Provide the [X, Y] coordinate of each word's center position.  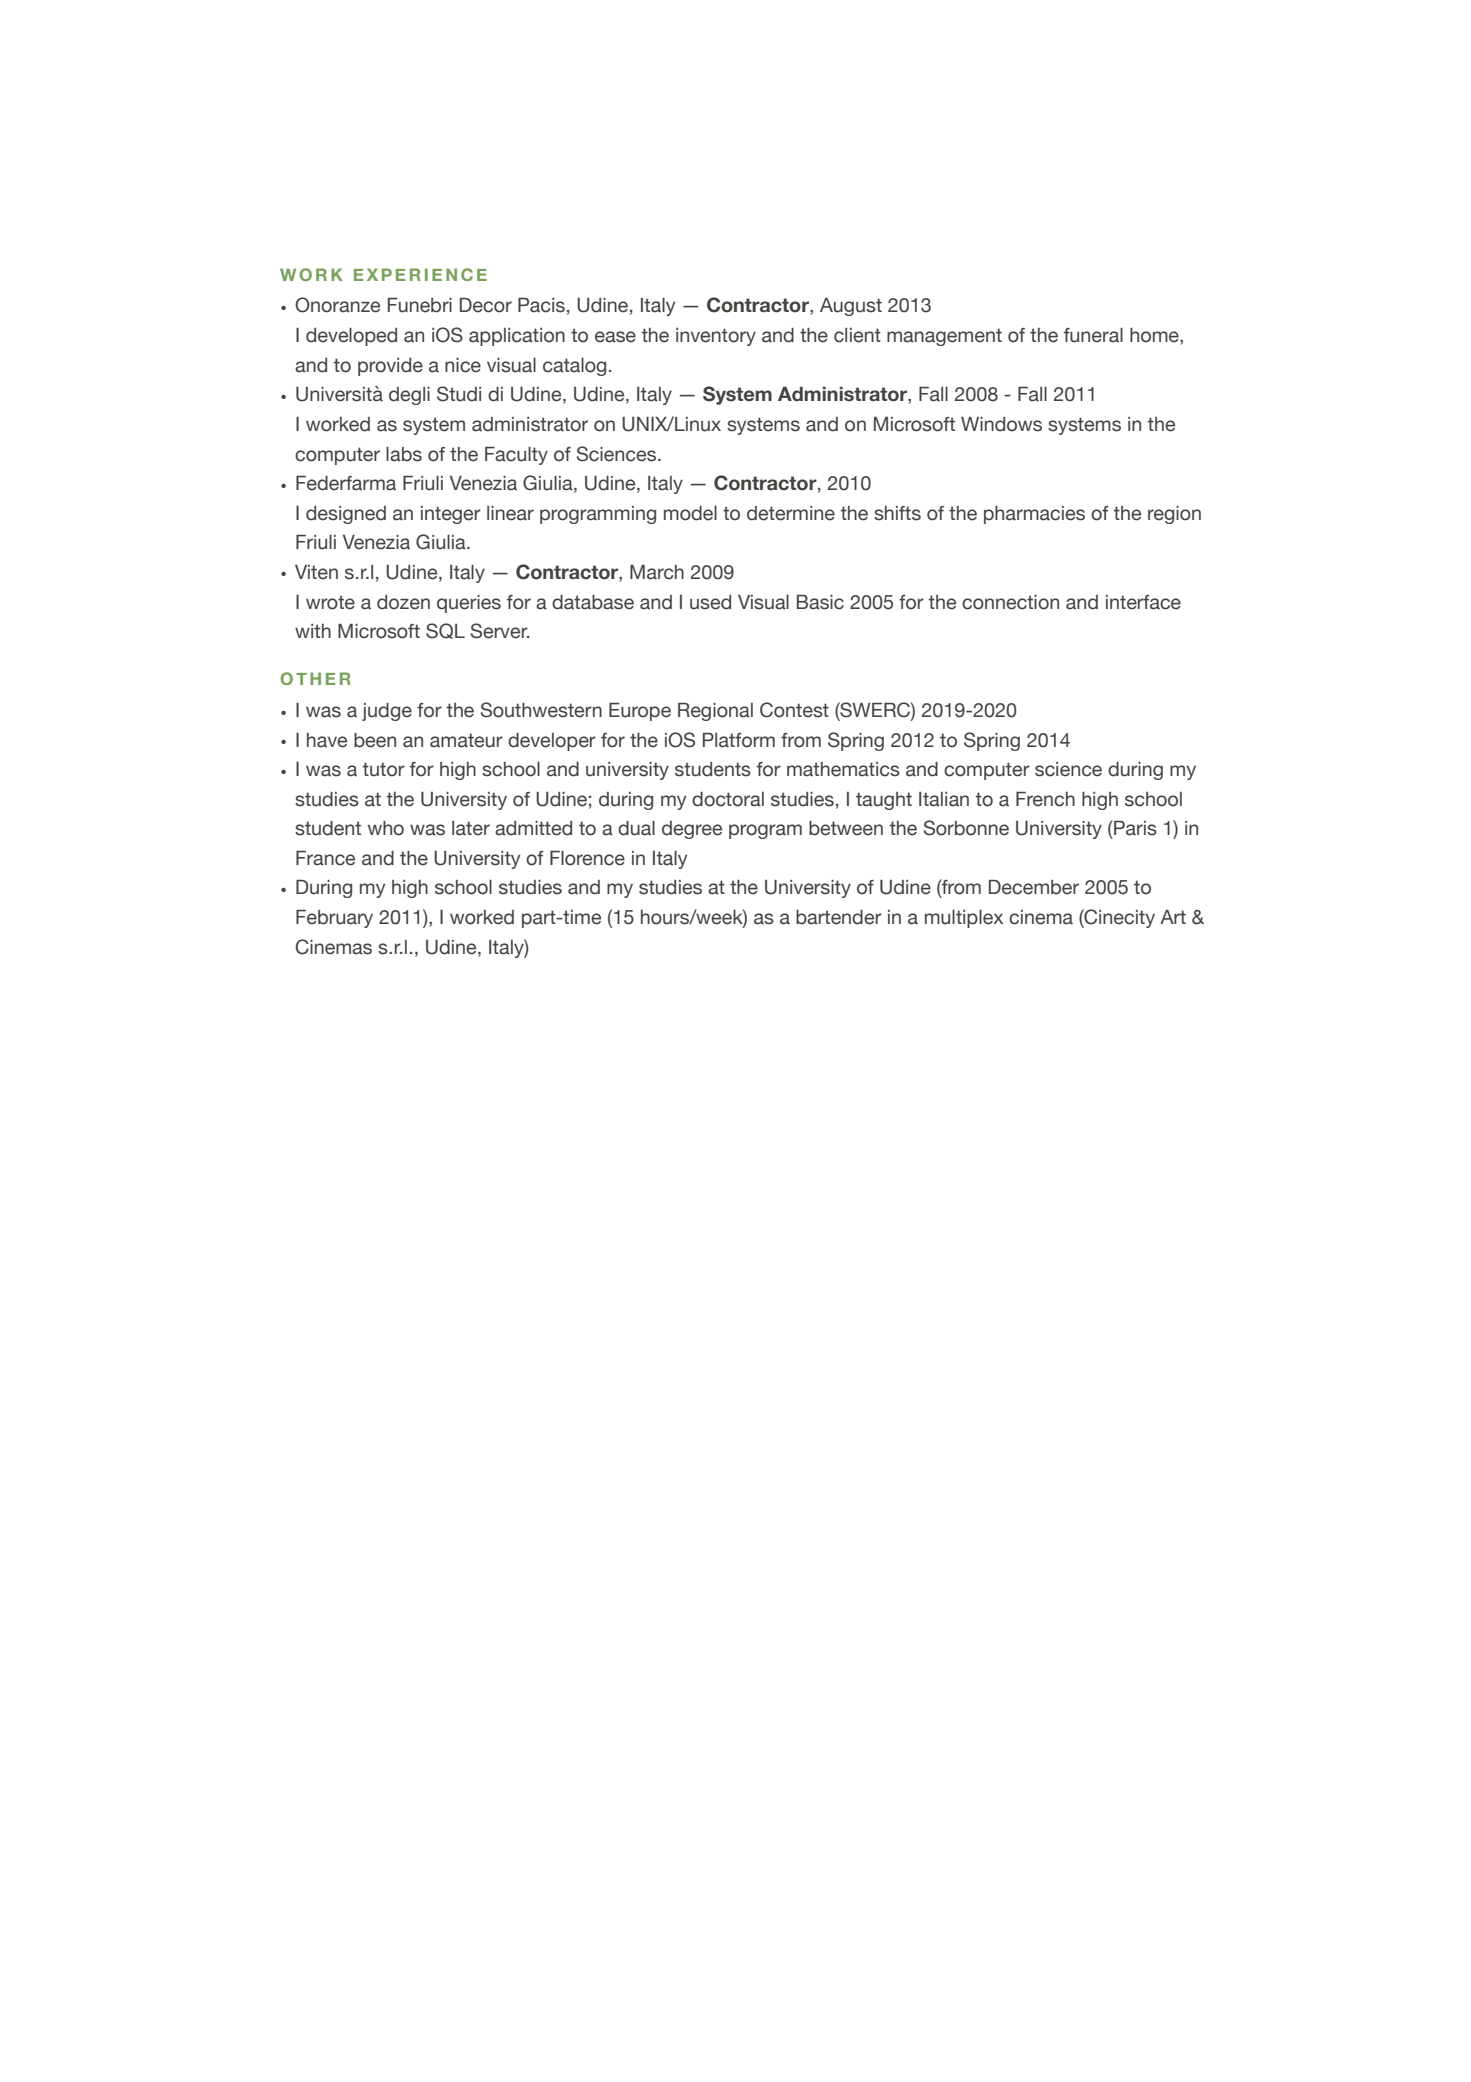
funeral [1093, 335]
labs [404, 454]
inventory [716, 337]
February [334, 919]
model [690, 513]
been [375, 740]
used [710, 602]
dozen [403, 602]
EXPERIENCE [420, 274]
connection [1010, 602]
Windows [1001, 424]
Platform [739, 740]
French [1045, 799]
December [1034, 887]
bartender [839, 917]
